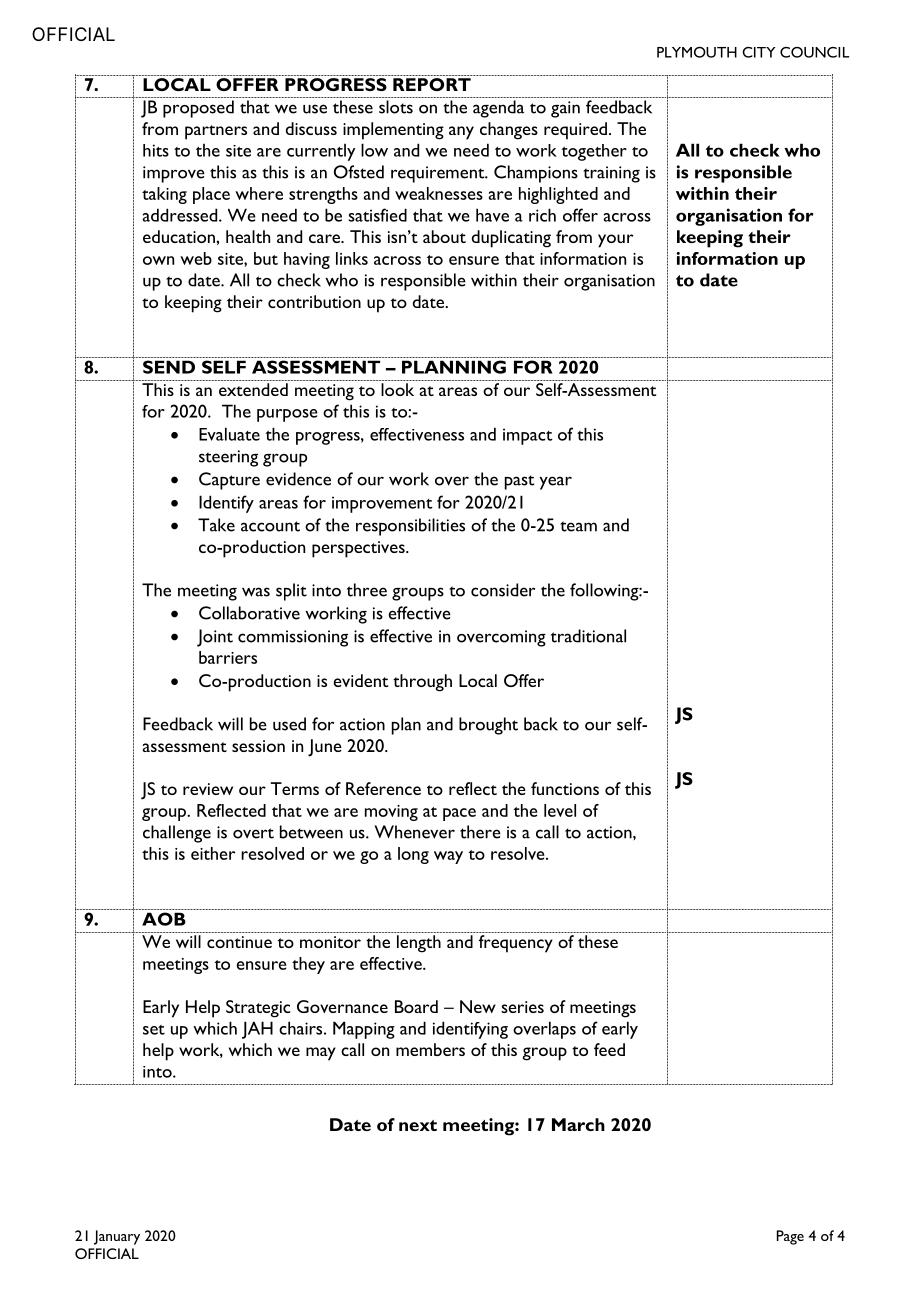 The image size is (924, 1308). I want to click on team, so click(578, 526).
